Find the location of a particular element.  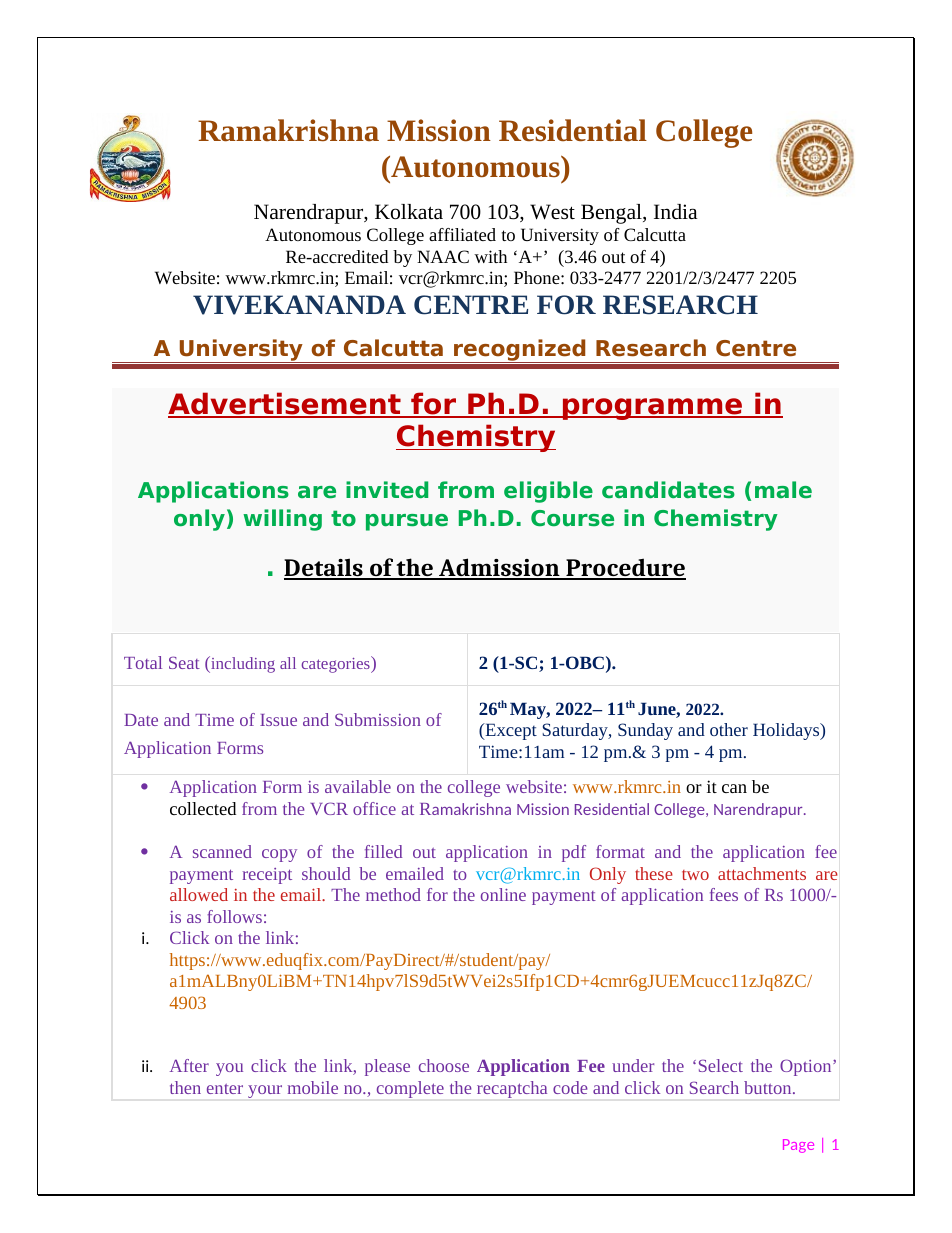

fees is located at coordinates (724, 894).
